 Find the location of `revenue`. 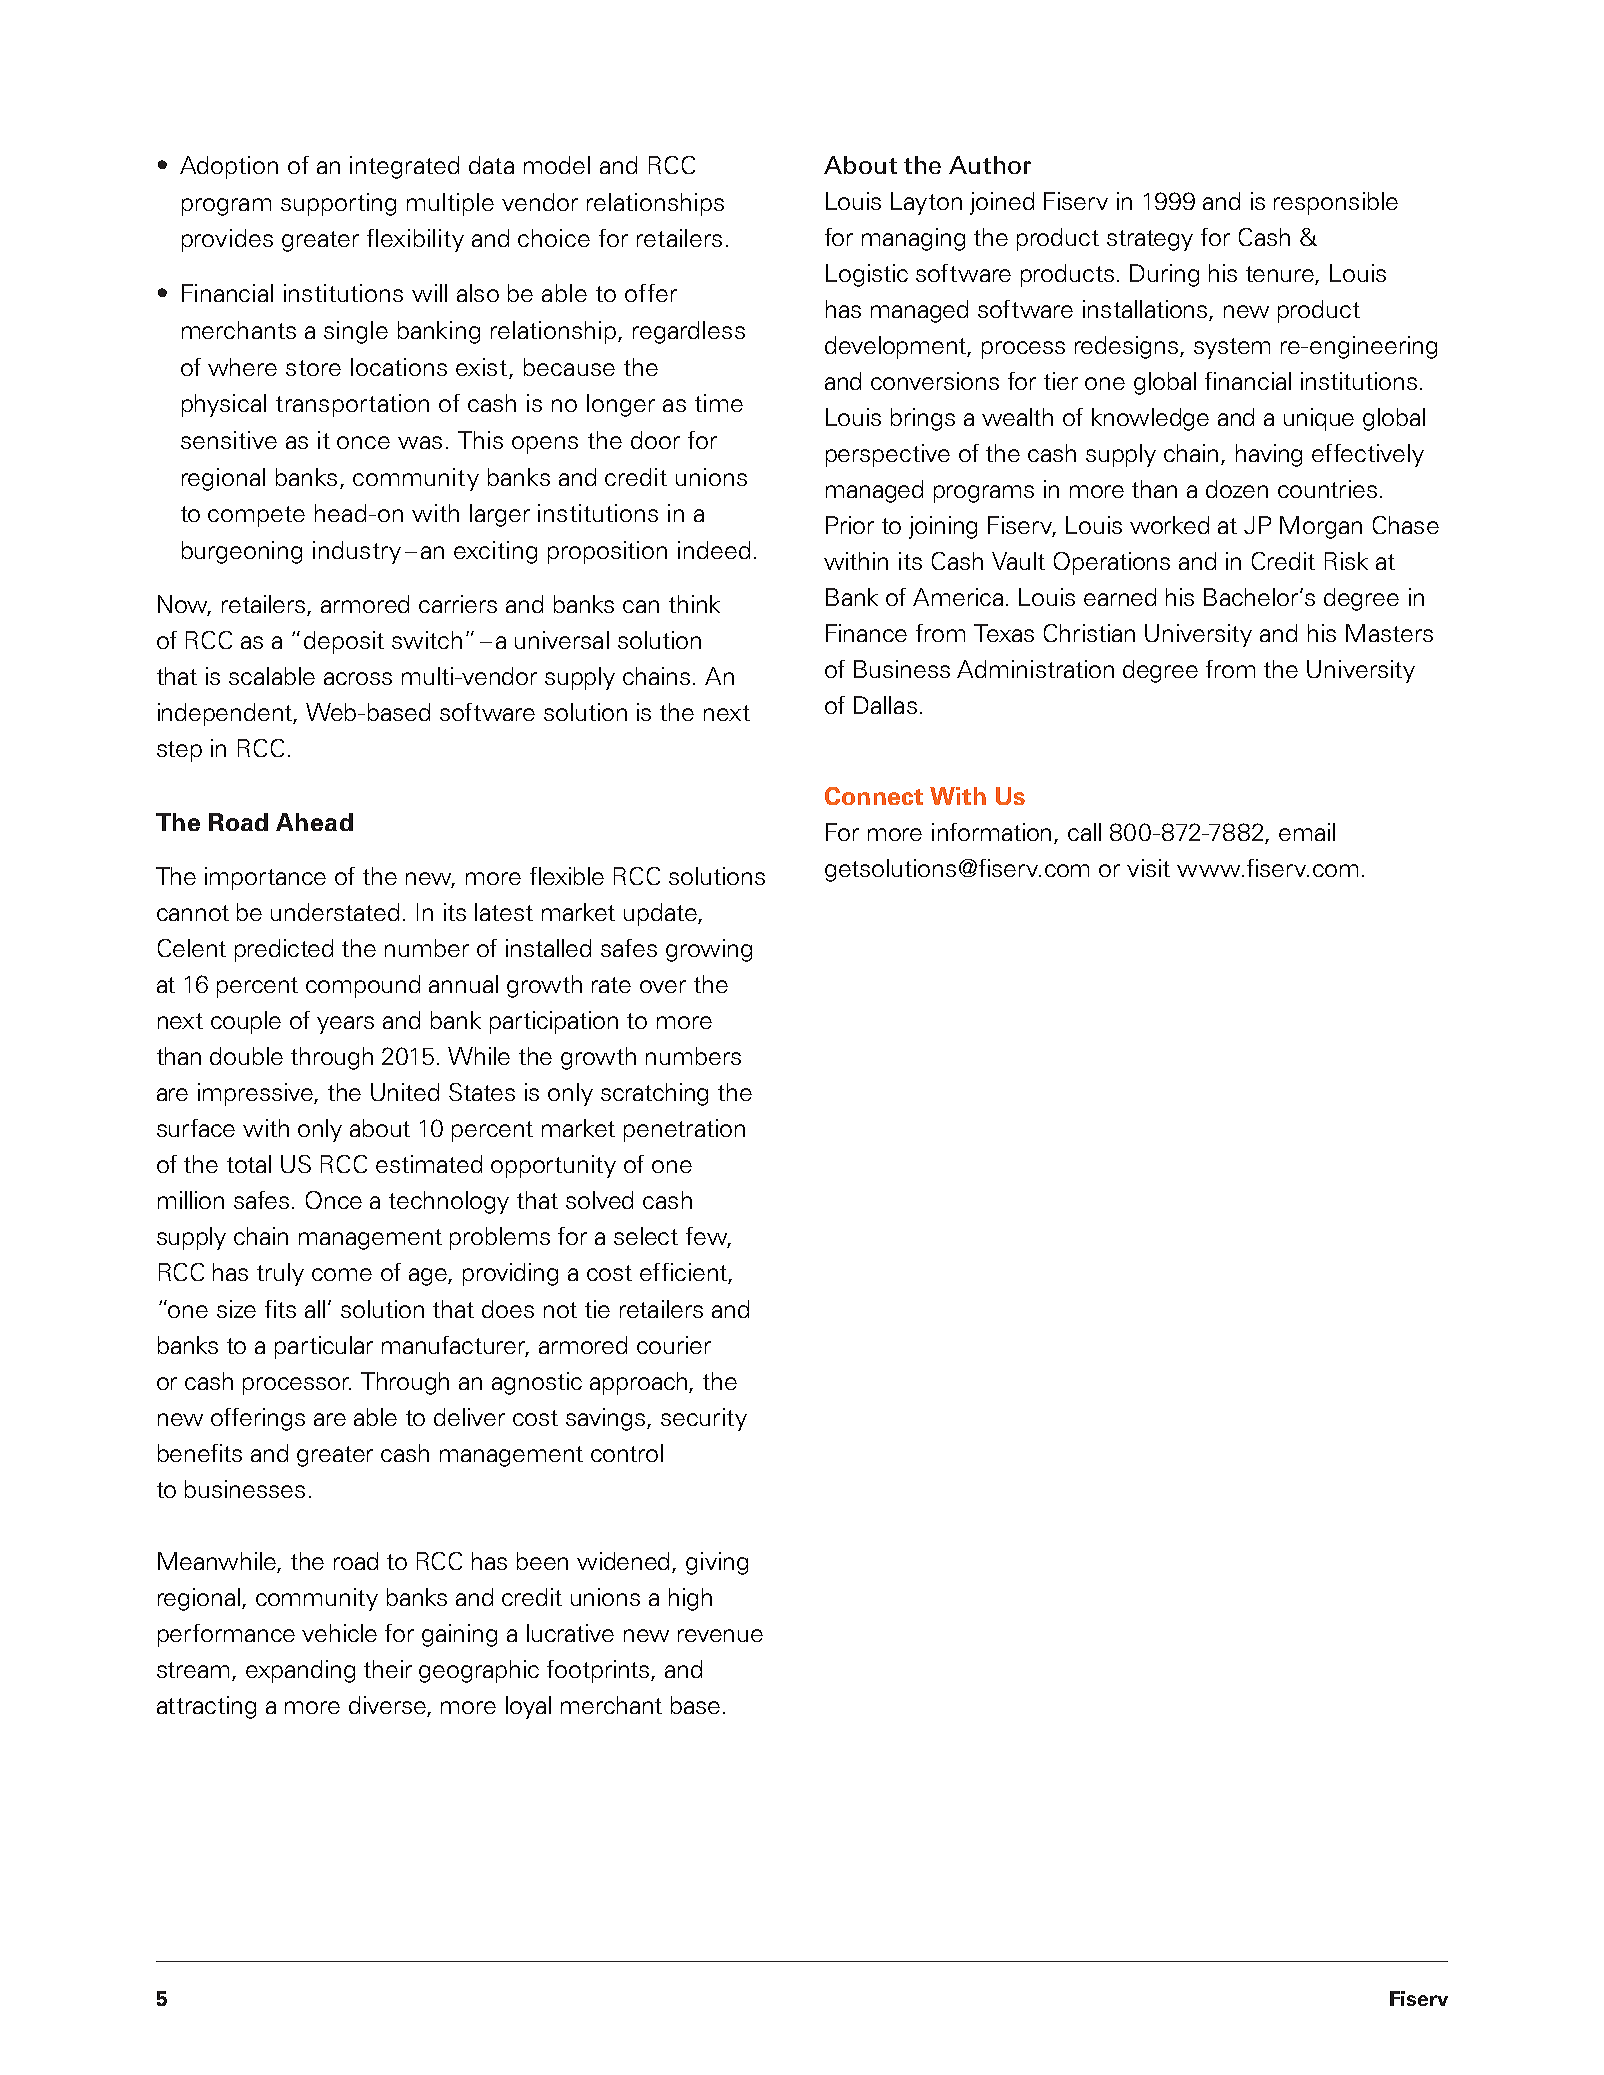

revenue is located at coordinates (720, 1635).
